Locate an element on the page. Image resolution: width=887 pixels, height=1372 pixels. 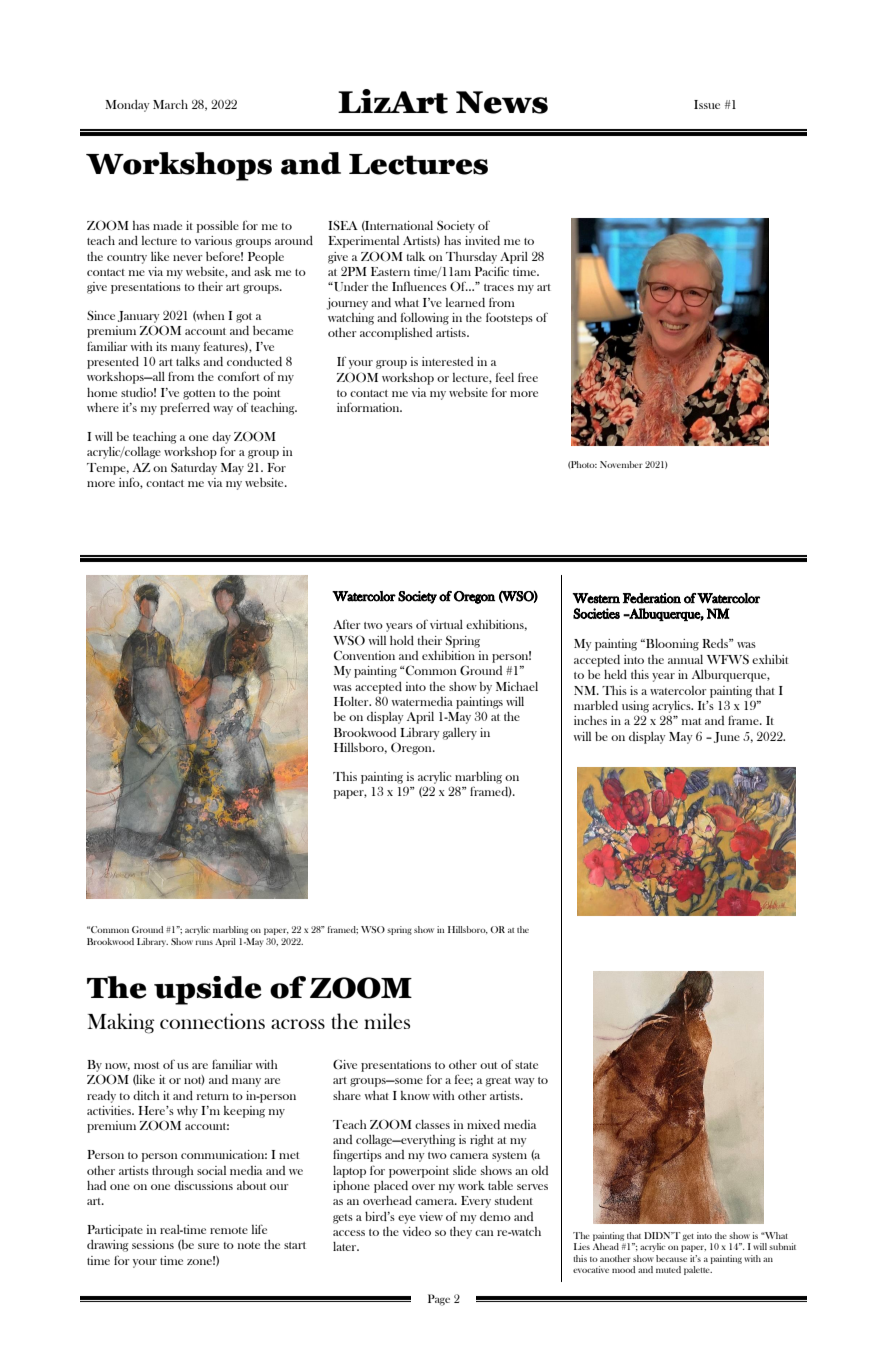
March is located at coordinates (170, 104).
